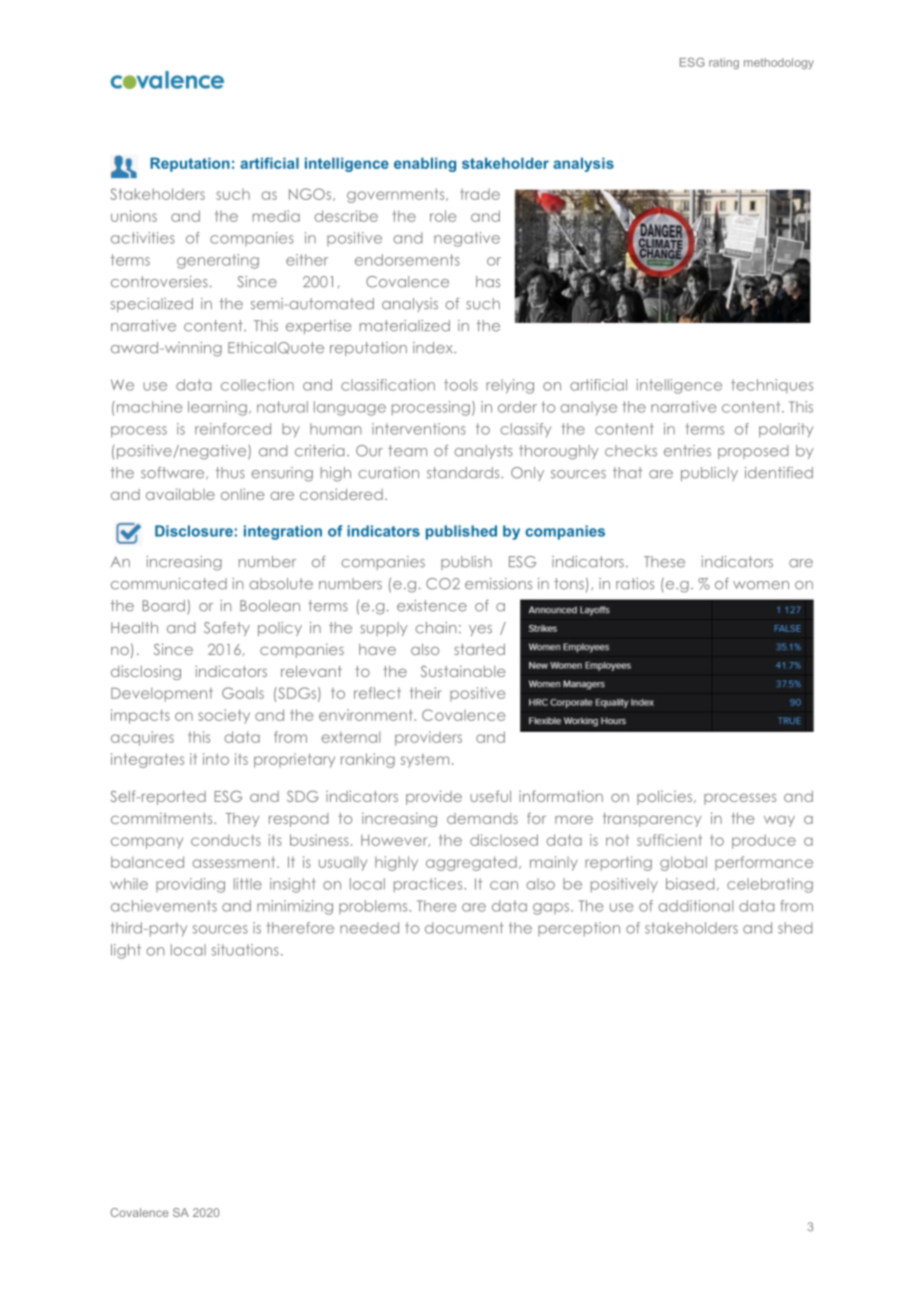  What do you see at coordinates (772, 386) in the image?
I see `techniques` at bounding box center [772, 386].
